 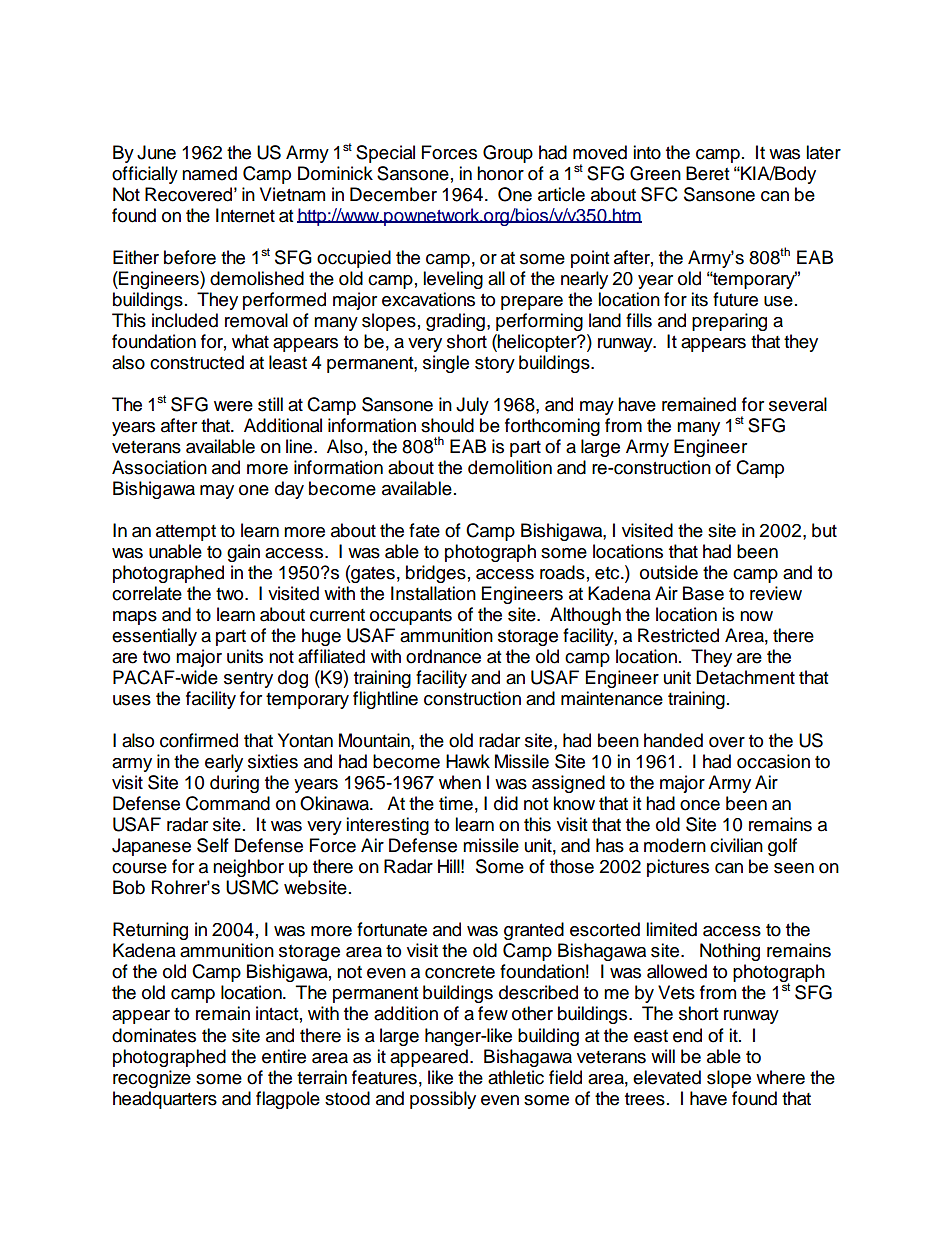 What do you see at coordinates (516, 1077) in the screenshot?
I see `athletic` at bounding box center [516, 1077].
